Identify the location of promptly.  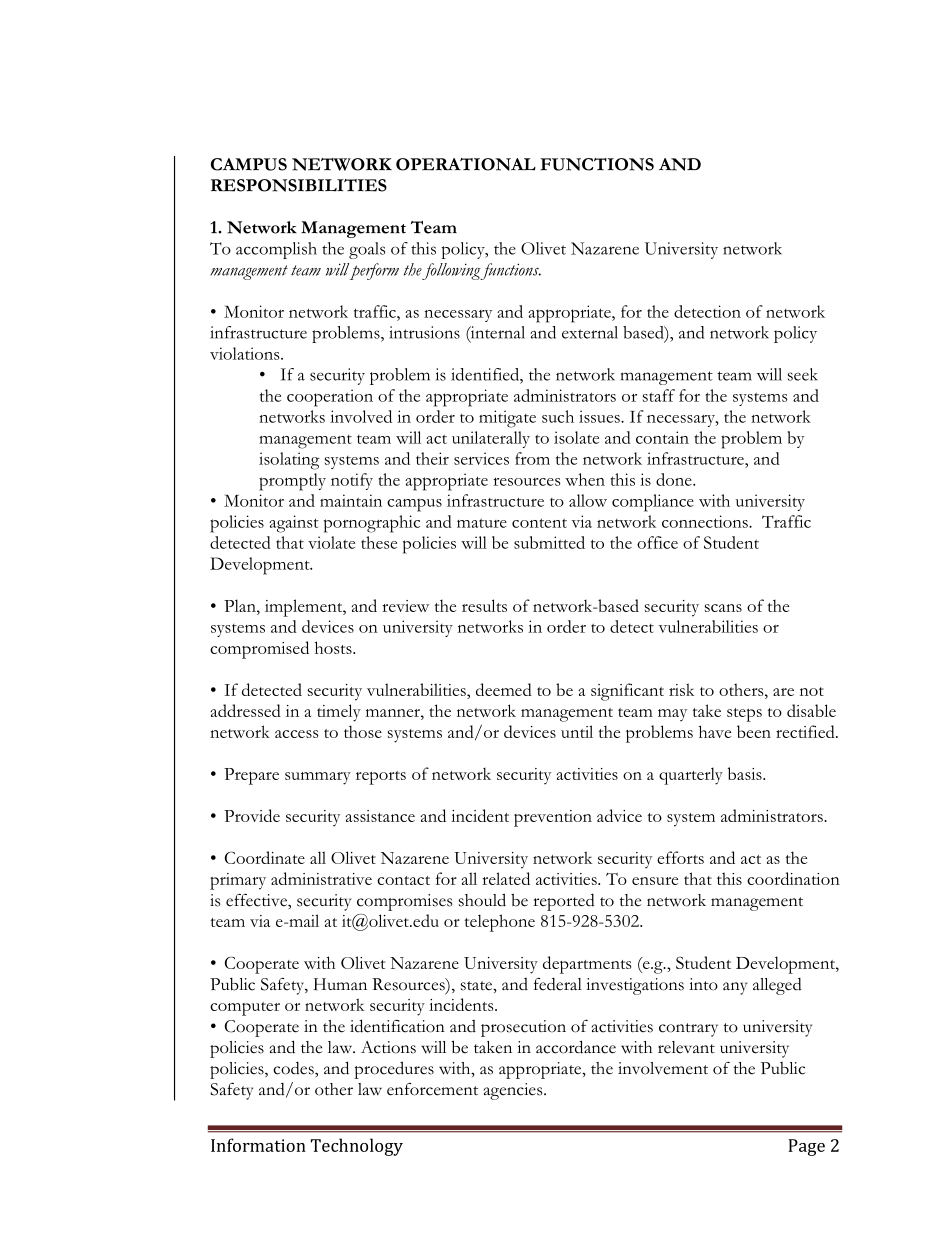
(292, 482).
